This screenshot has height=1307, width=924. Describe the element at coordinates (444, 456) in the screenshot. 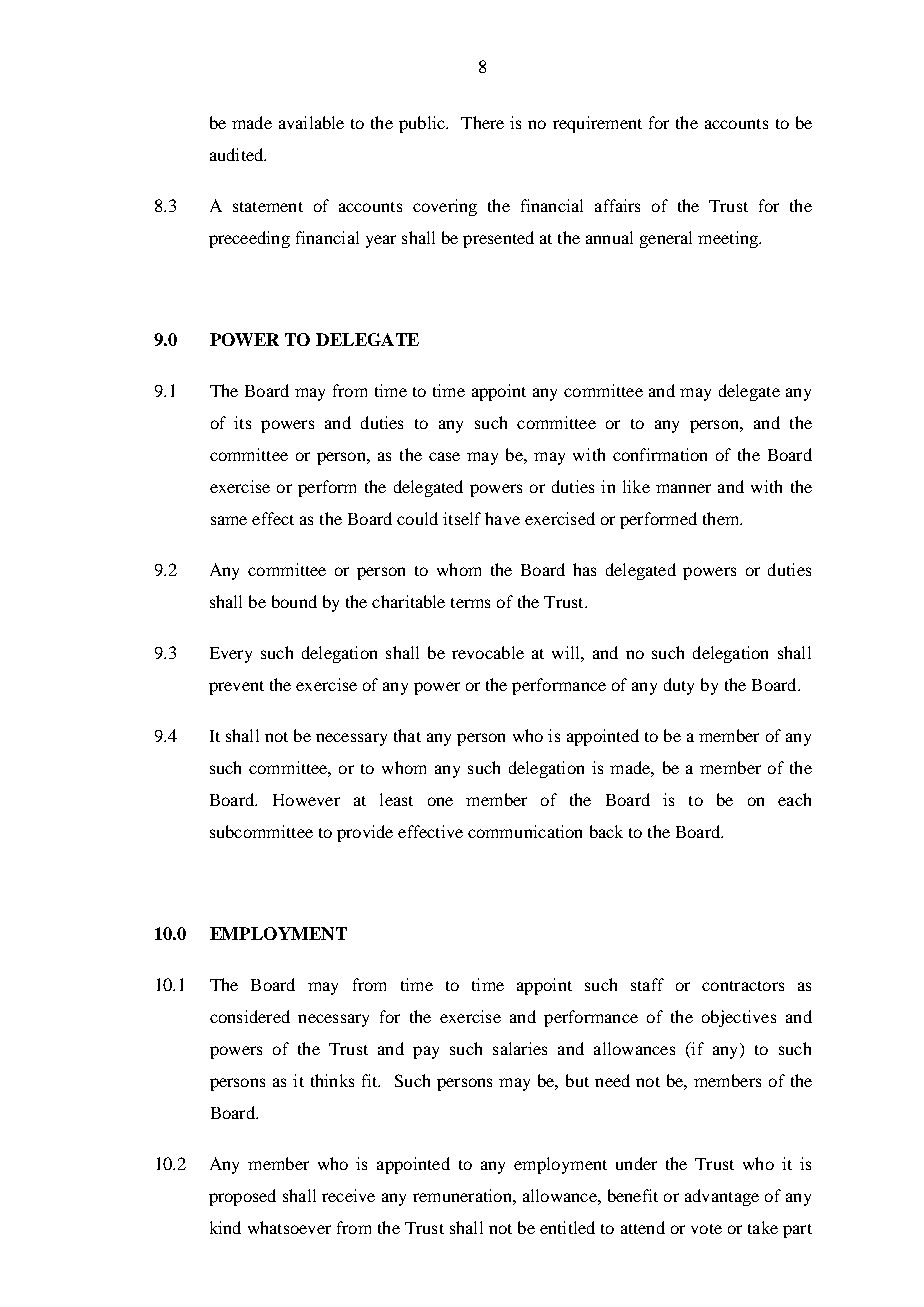

I see `case` at that location.
